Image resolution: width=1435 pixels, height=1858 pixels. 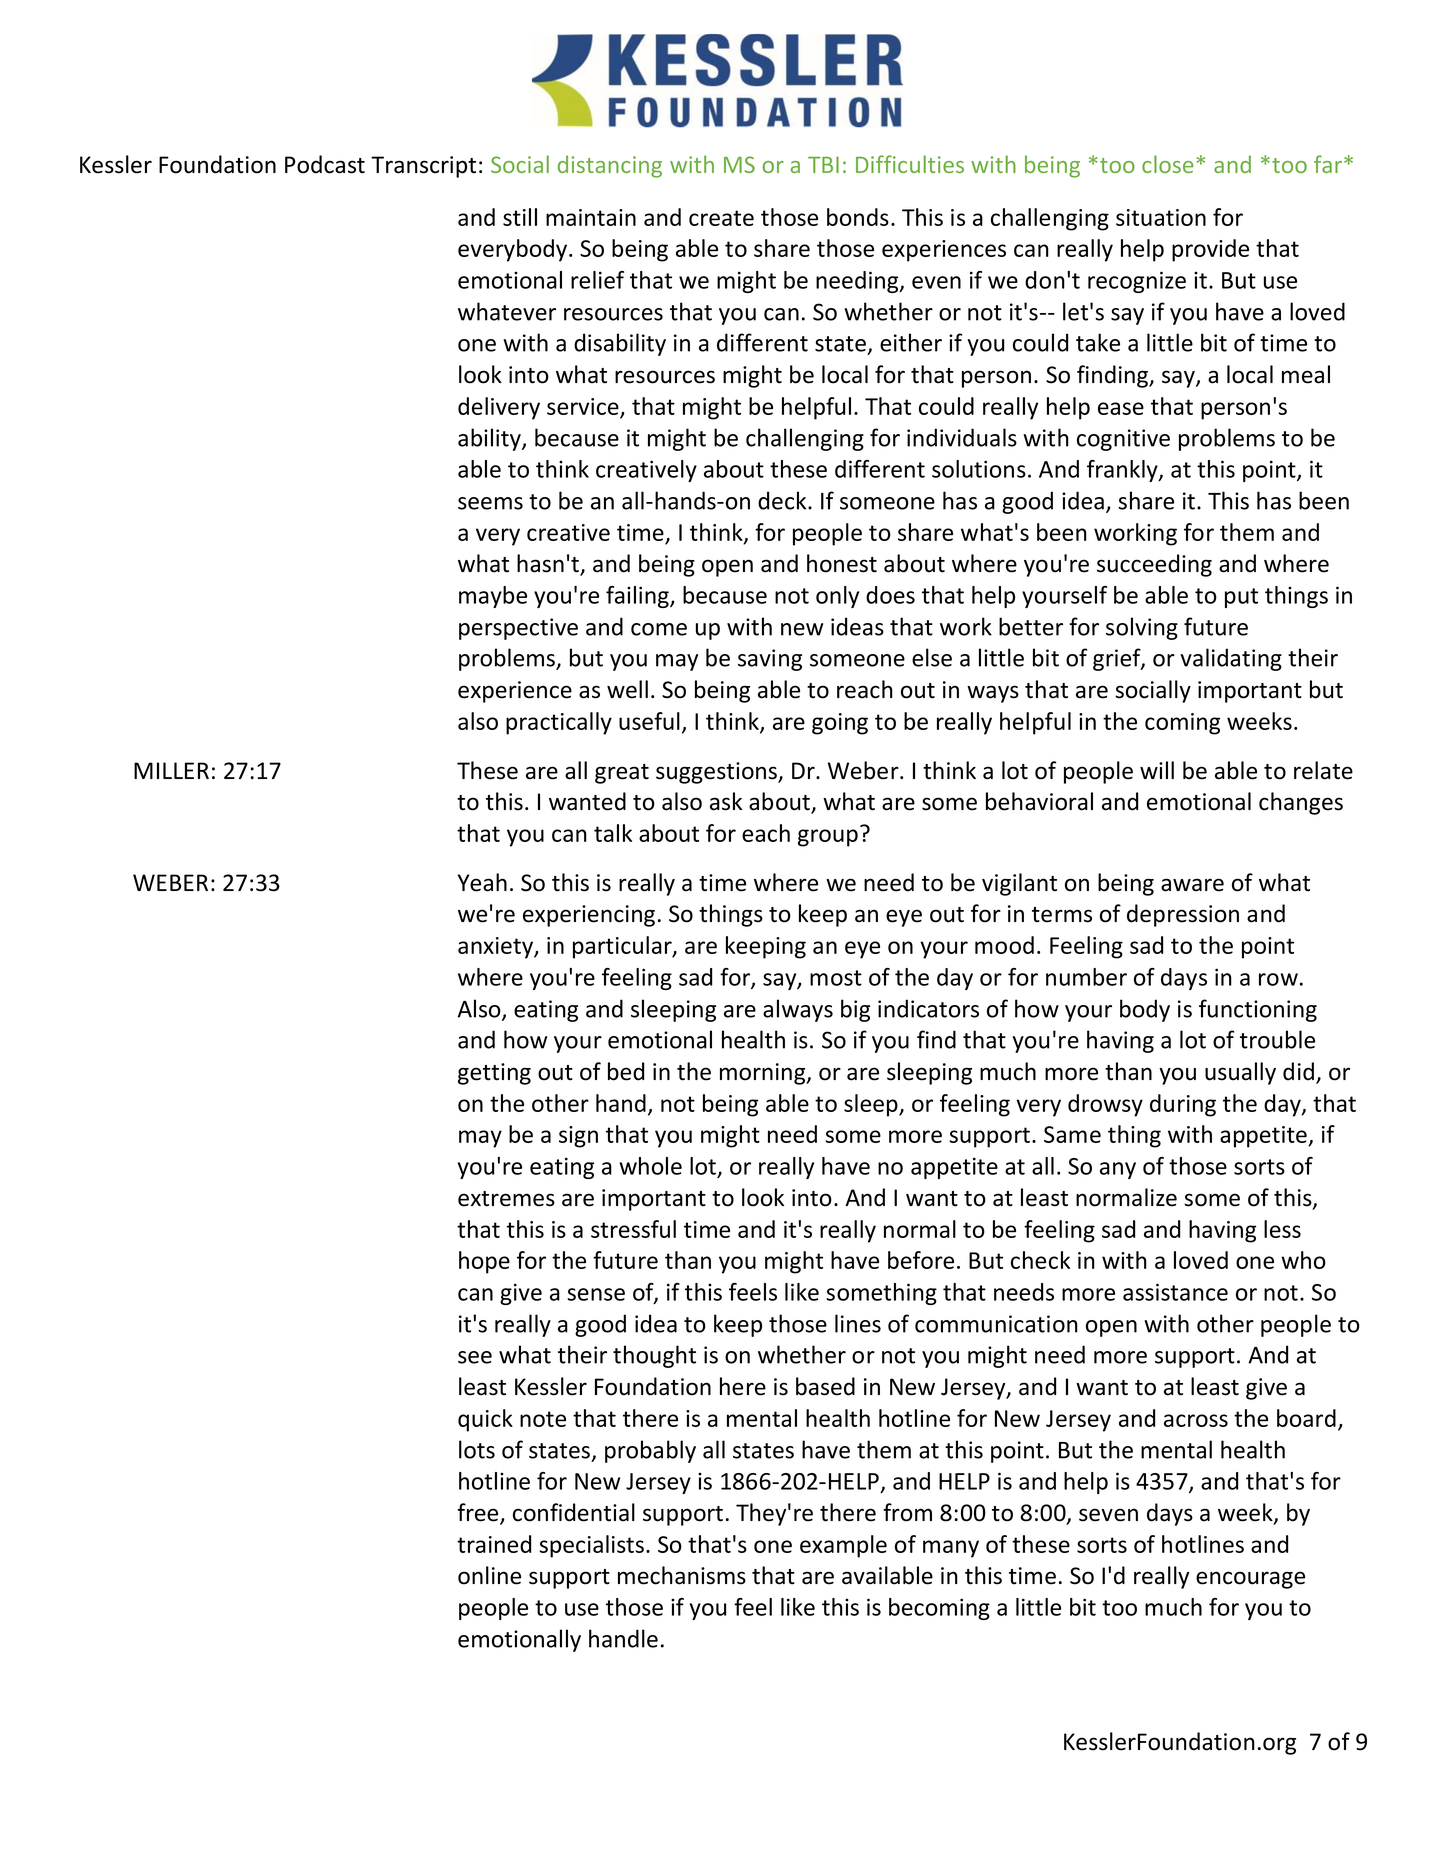 I want to click on morning, so click(x=764, y=1074).
